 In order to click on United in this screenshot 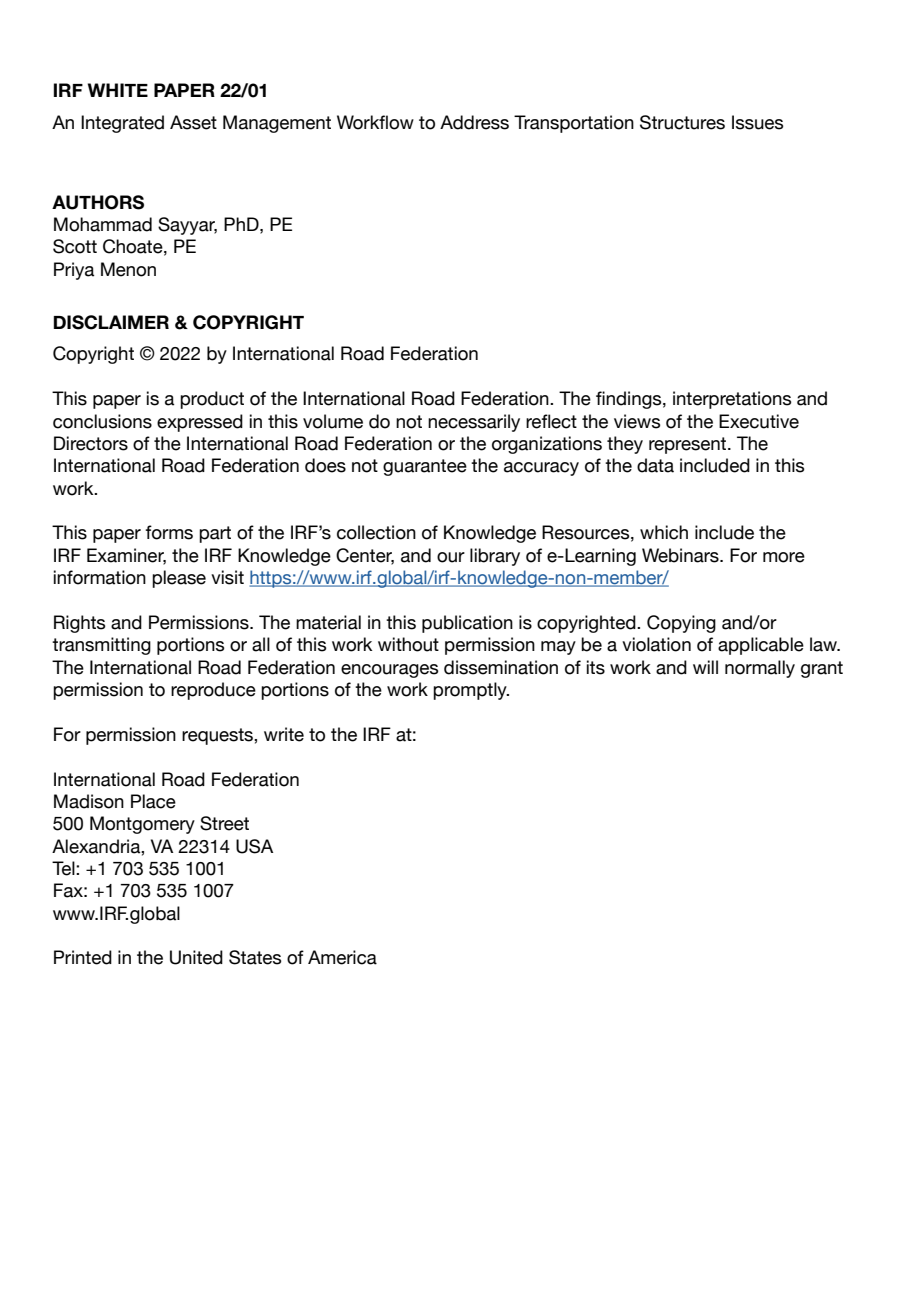, I will do `click(196, 957)`.
